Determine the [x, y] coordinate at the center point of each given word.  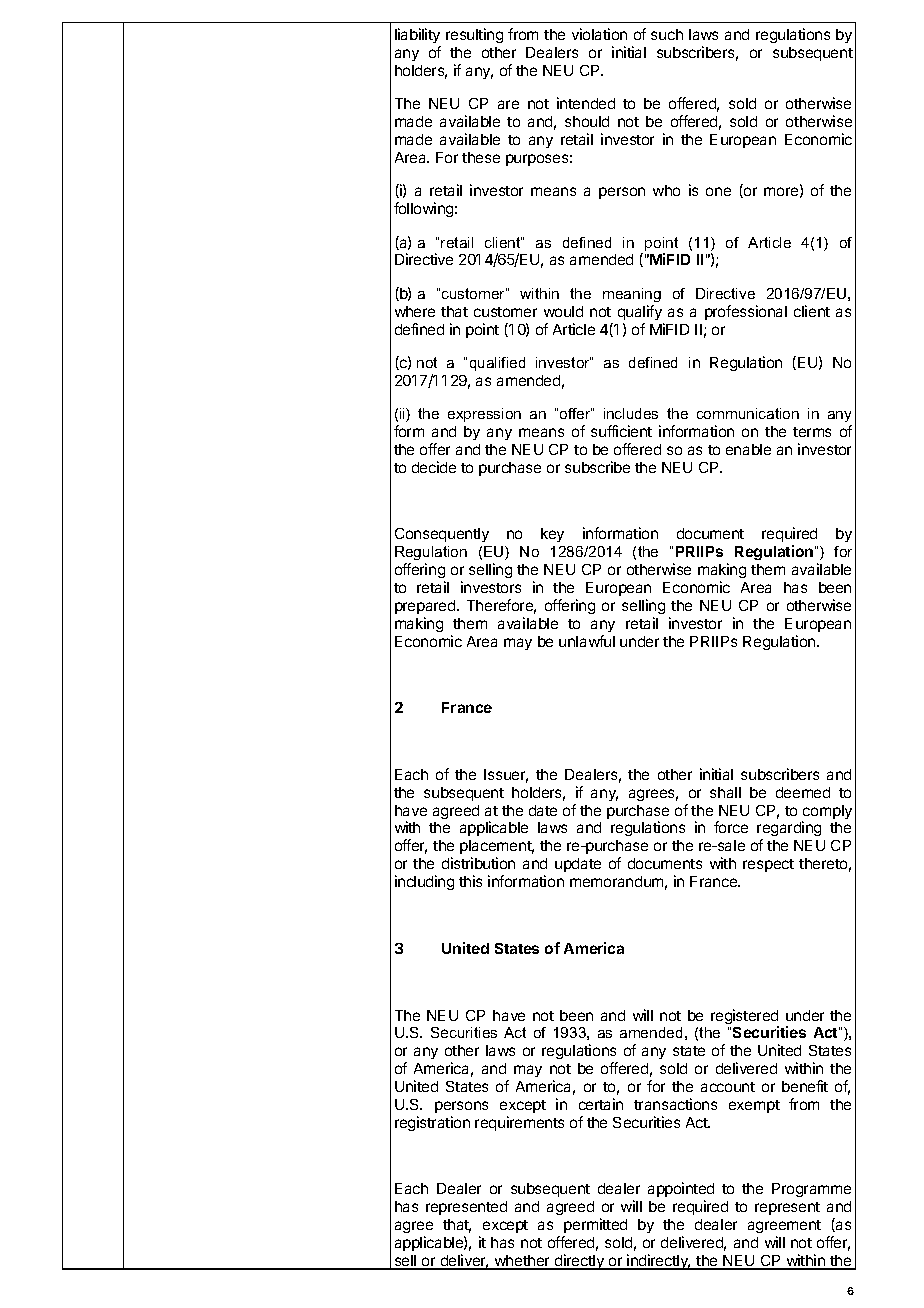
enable [748, 449]
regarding [789, 830]
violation [599, 34]
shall [725, 792]
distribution [478, 863]
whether [522, 1262]
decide [434, 467]
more [782, 192]
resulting [474, 35]
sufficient [621, 431]
